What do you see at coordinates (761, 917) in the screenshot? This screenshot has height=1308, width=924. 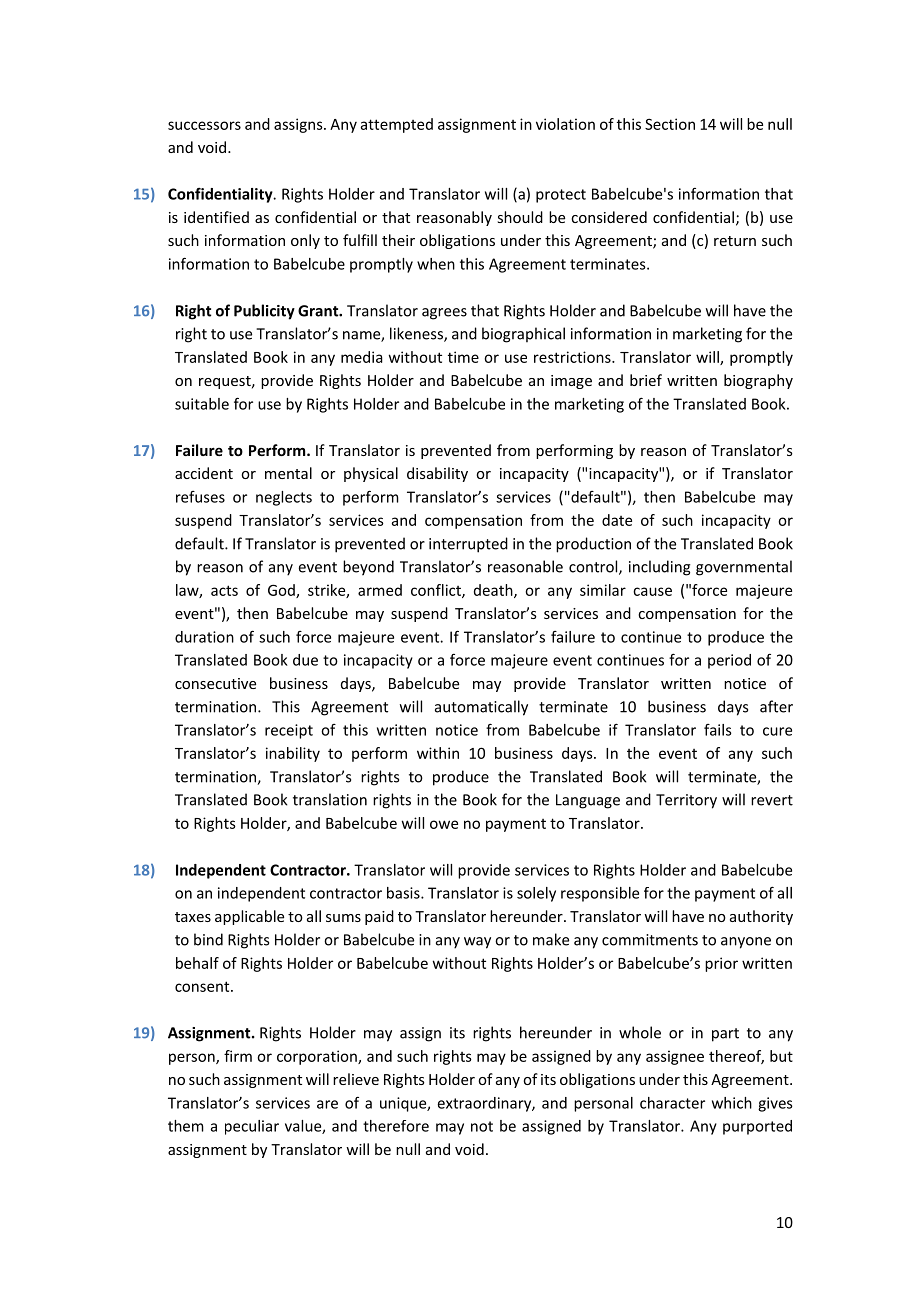 I see `authority` at bounding box center [761, 917].
